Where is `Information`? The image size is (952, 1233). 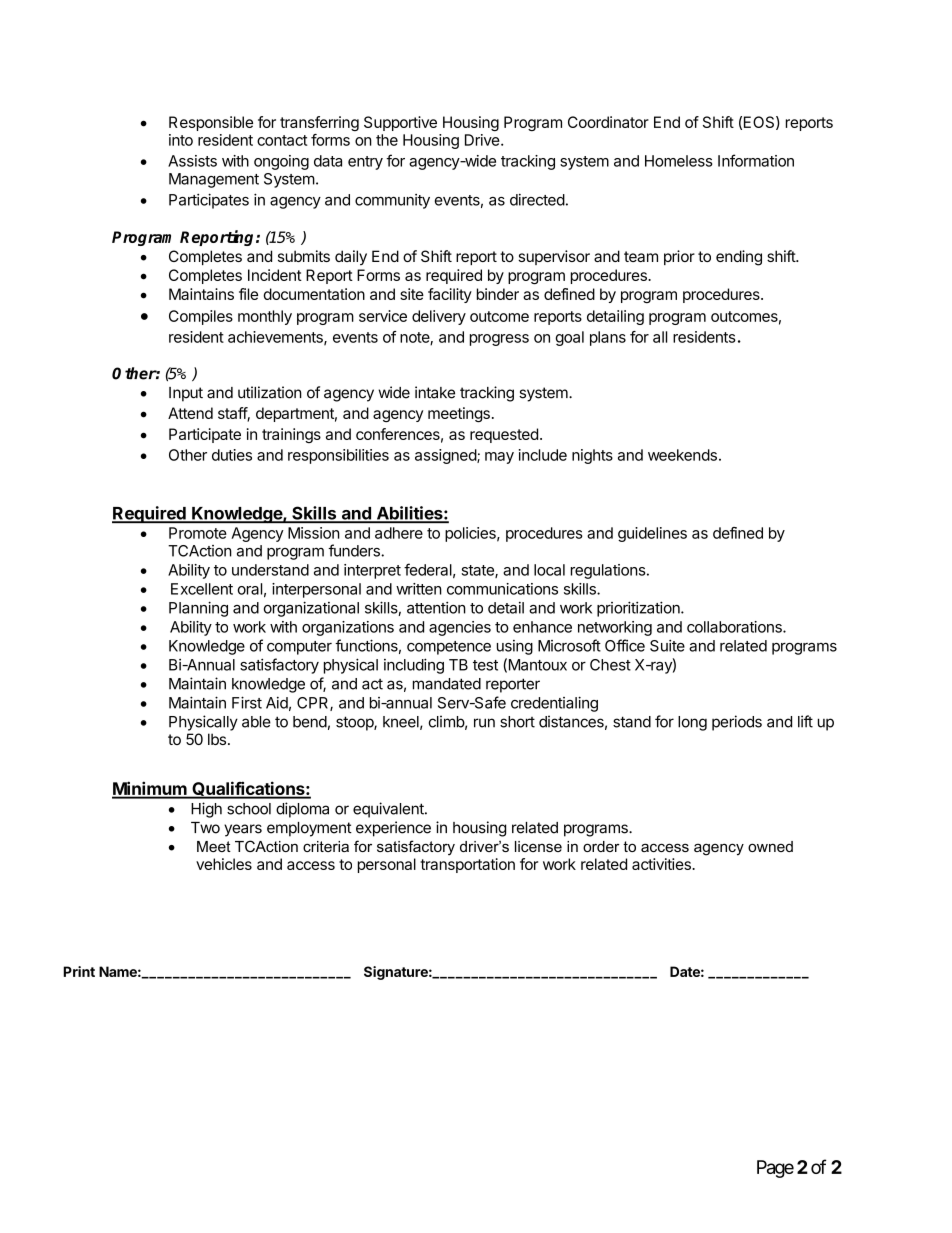 Information is located at coordinates (756, 160).
